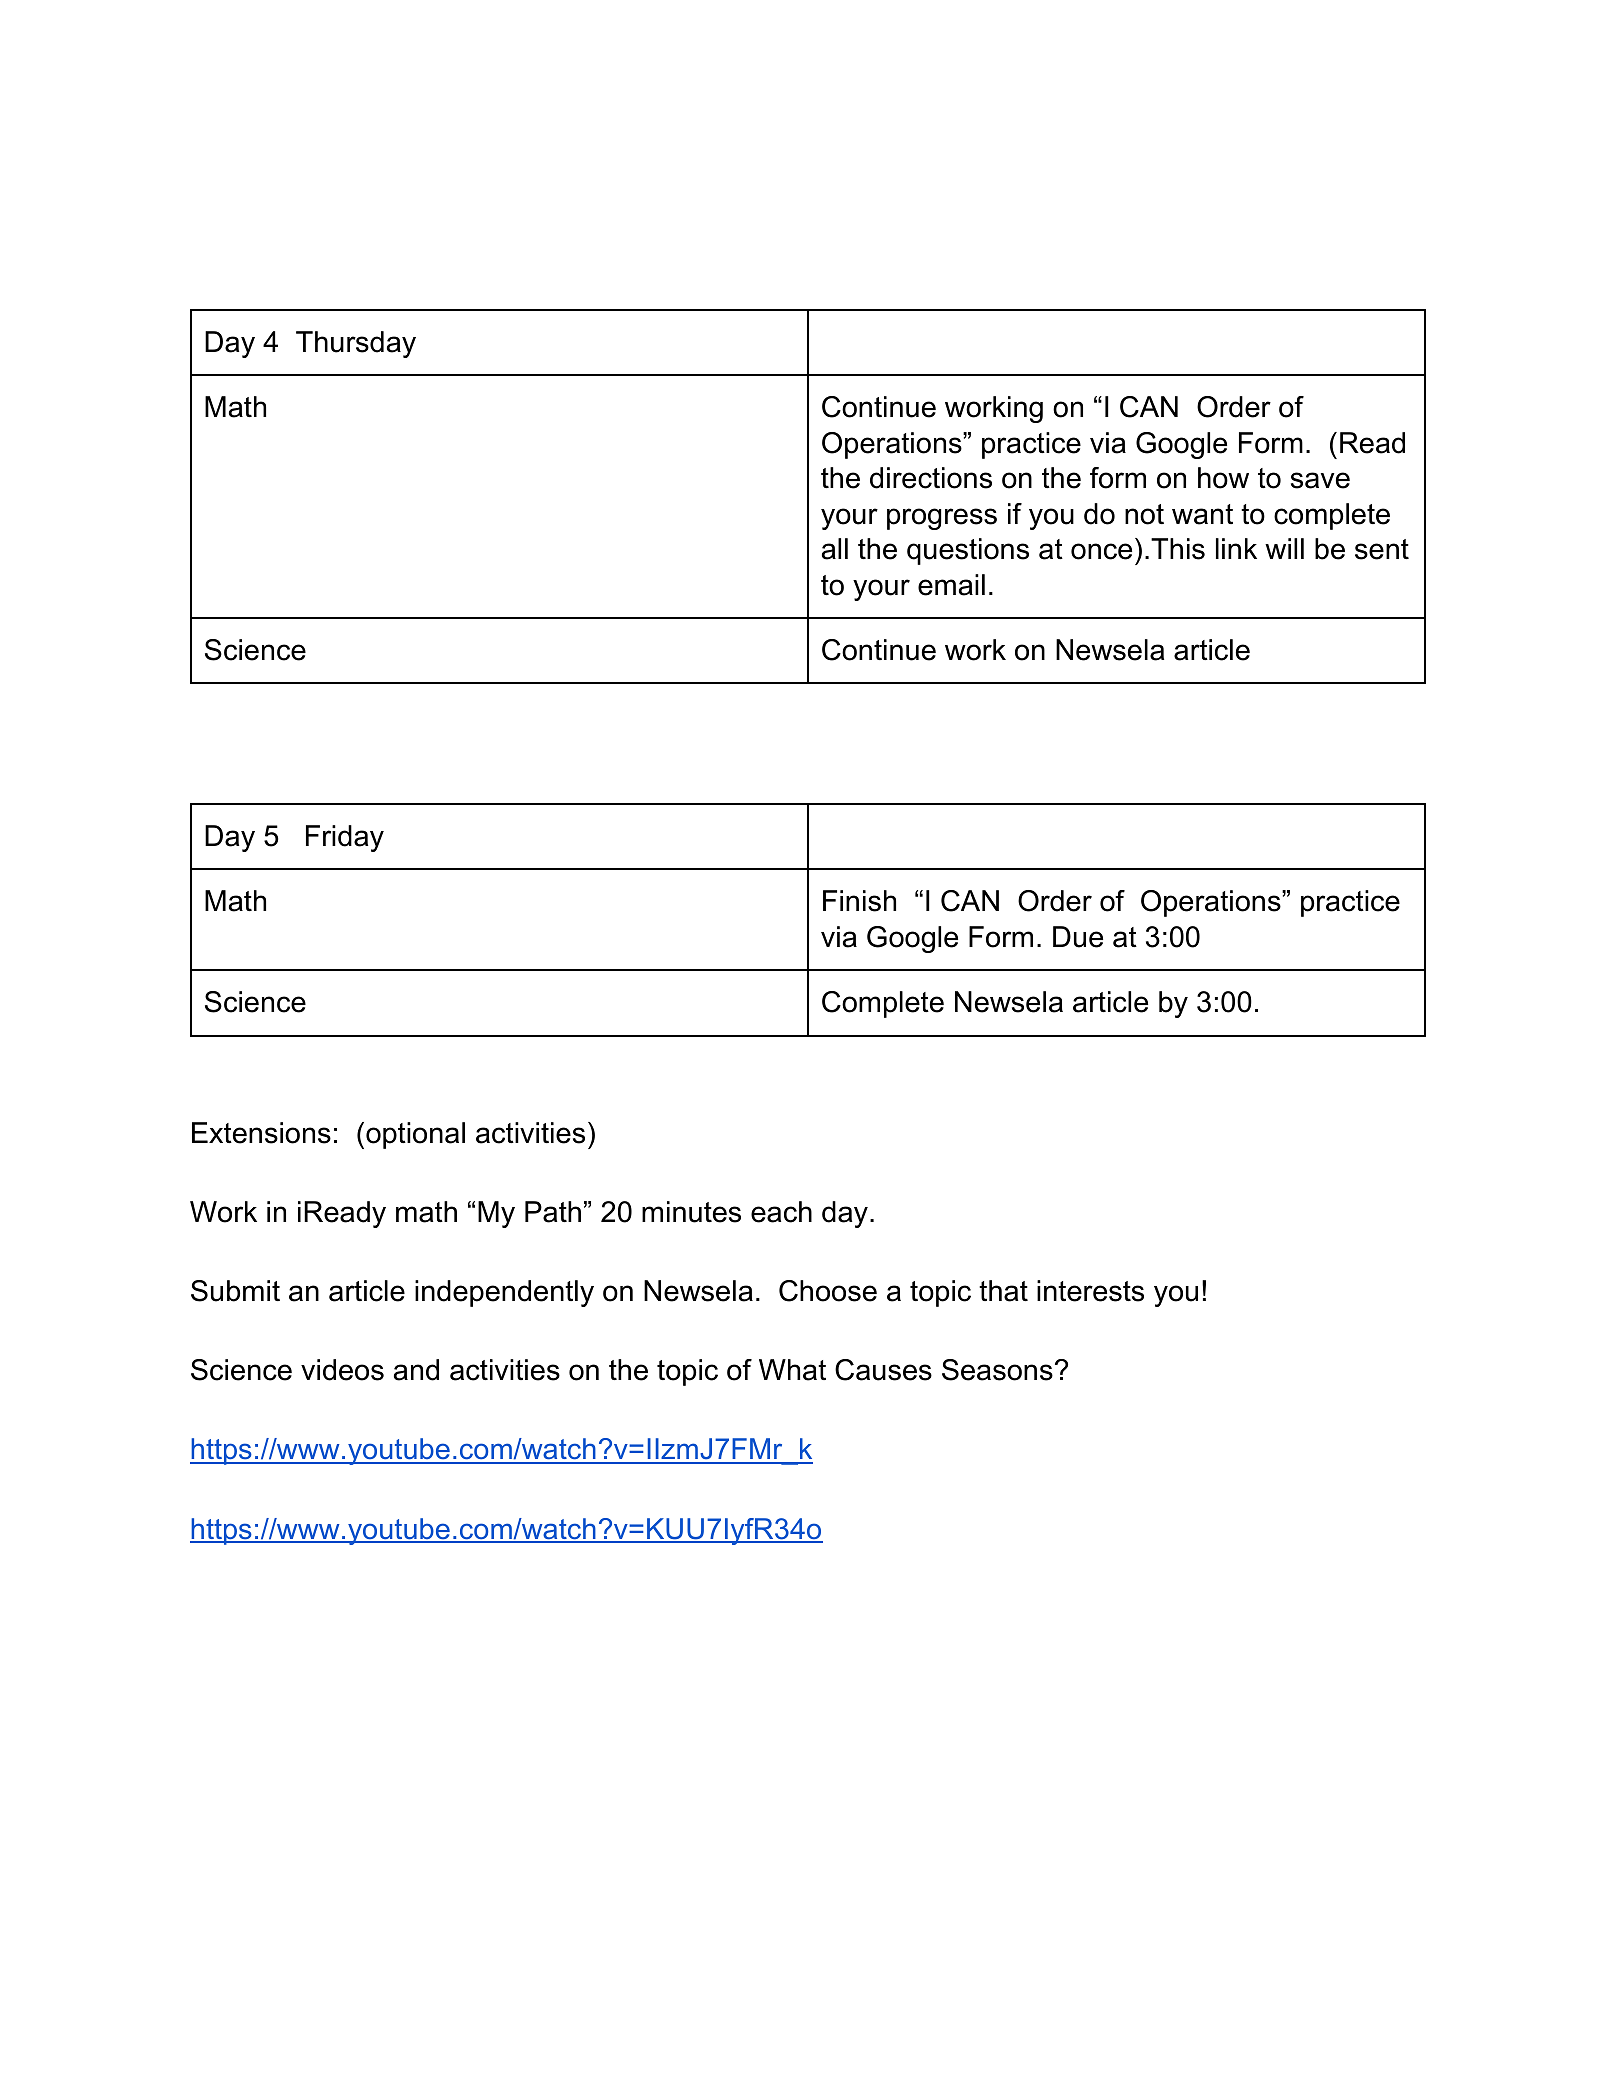 Image resolution: width=1614 pixels, height=2089 pixels. Describe the element at coordinates (1090, 1291) in the screenshot. I see `interests` at that location.
